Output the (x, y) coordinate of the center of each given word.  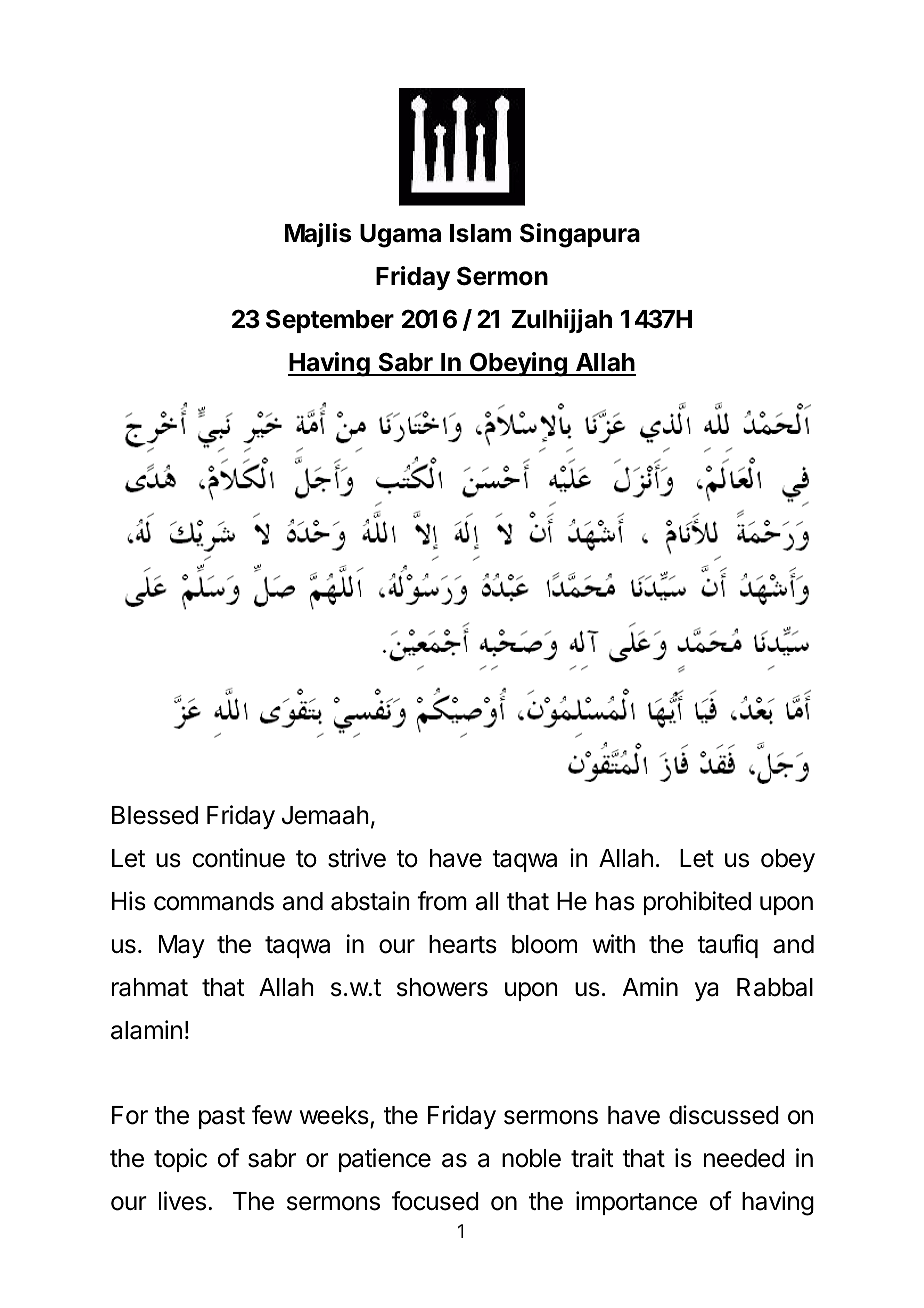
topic (180, 1160)
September (330, 321)
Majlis (318, 235)
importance (636, 1203)
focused (435, 1201)
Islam (480, 233)
